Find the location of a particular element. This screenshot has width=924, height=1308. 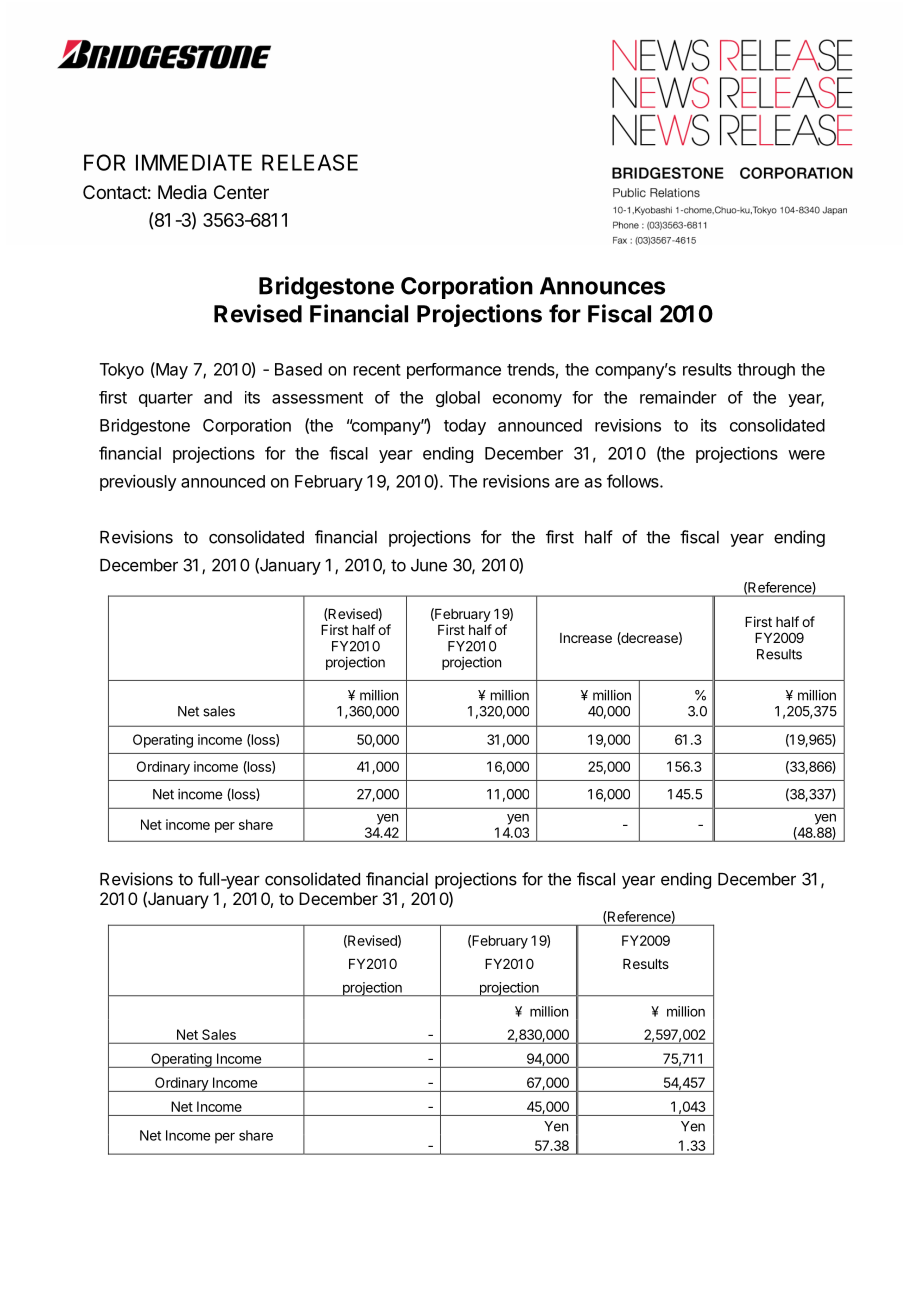

Increase is located at coordinates (586, 638).
